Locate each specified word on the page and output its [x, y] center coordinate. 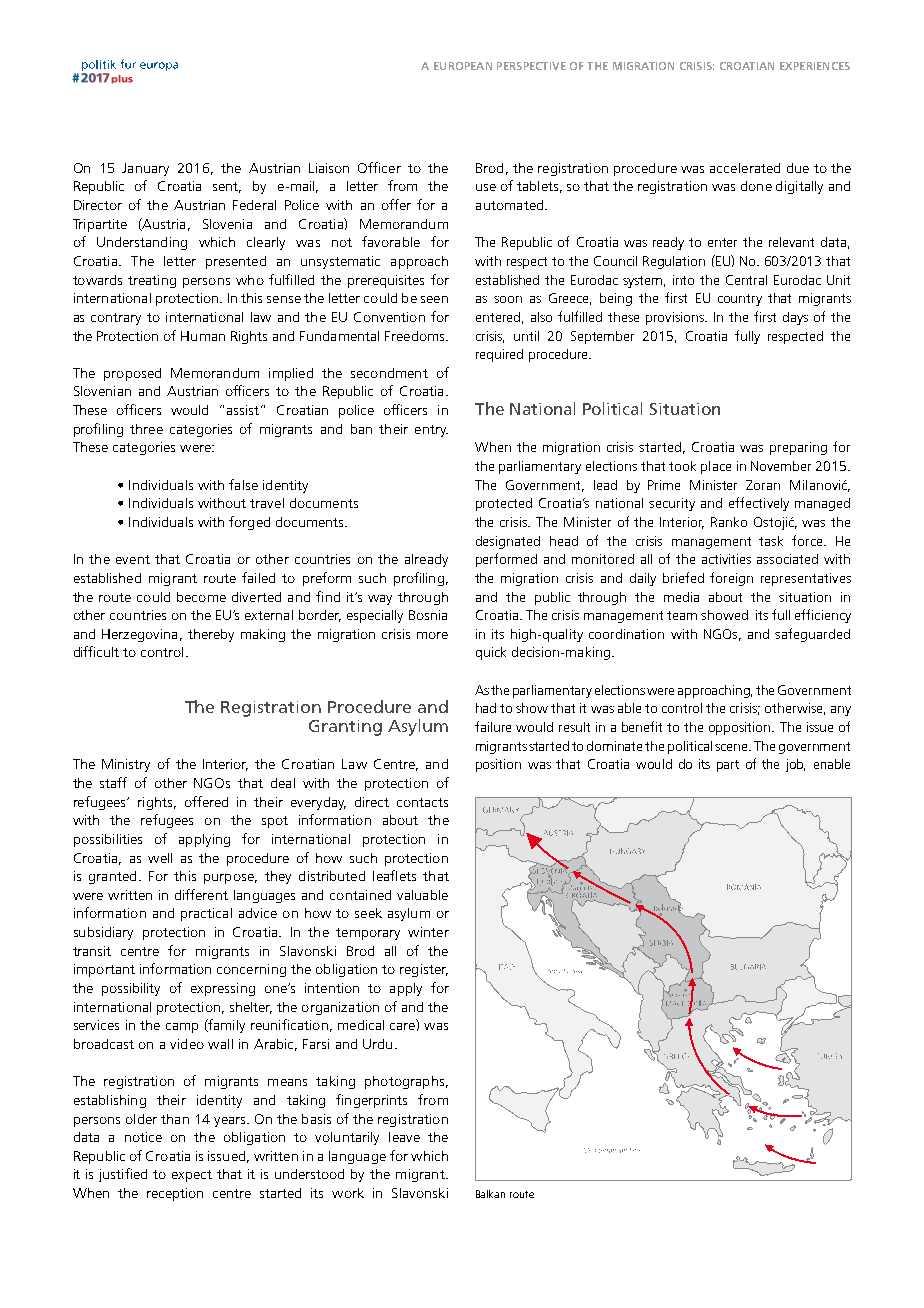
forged [249, 523]
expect [192, 1176]
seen [434, 299]
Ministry [126, 765]
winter [428, 932]
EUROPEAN [463, 66]
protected [504, 504]
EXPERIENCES [815, 66]
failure [493, 726]
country [740, 300]
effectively [759, 504]
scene [733, 747]
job [795, 765]
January [145, 169]
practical [206, 914]
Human [203, 336]
